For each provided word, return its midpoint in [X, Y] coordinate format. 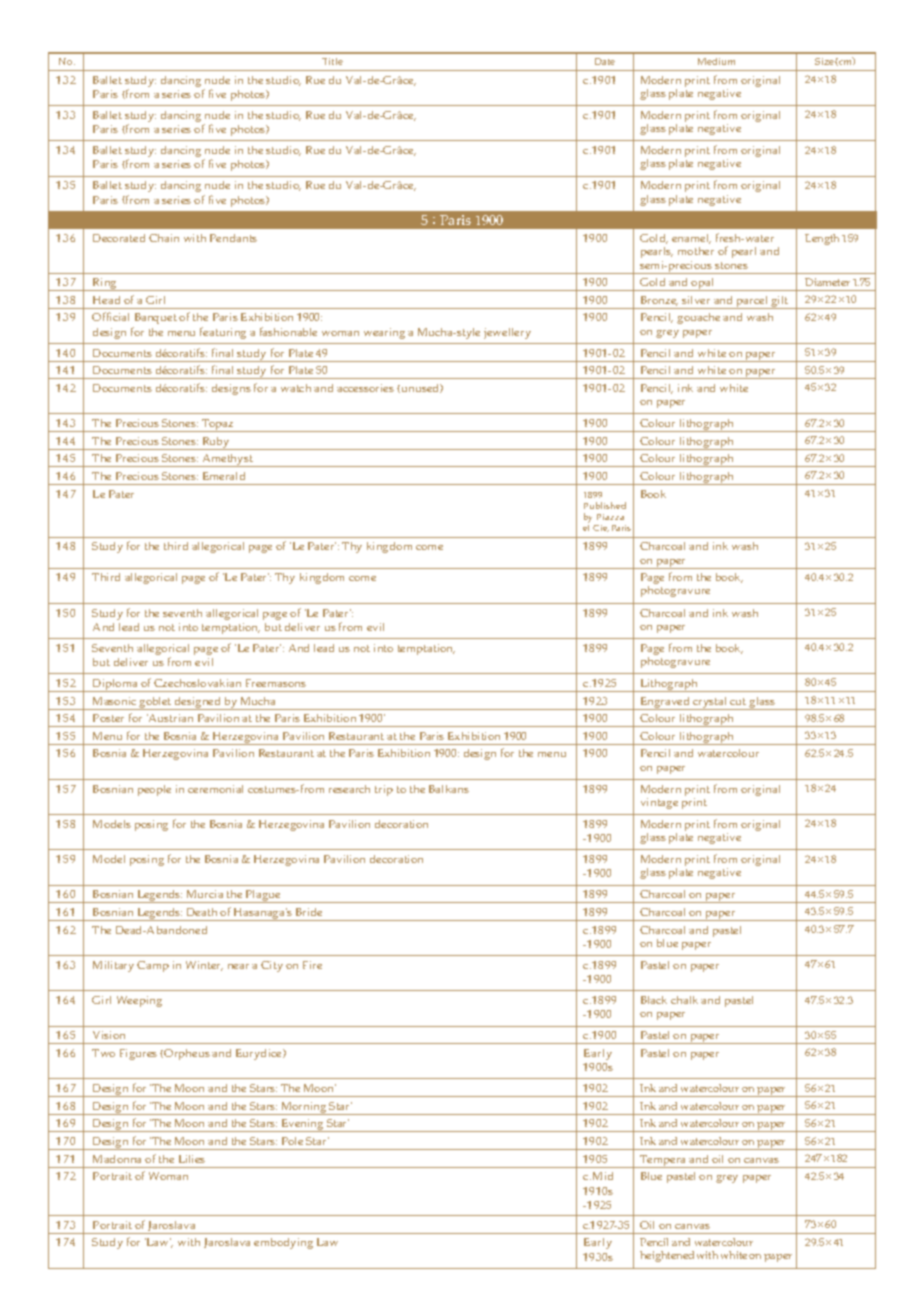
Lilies [192, 1159]
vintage [659, 803]
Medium [716, 61]
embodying [283, 1243]
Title [332, 61]
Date [605, 61]
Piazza [610, 517]
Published [605, 505]
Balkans [449, 789]
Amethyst [227, 460]
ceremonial [215, 789]
